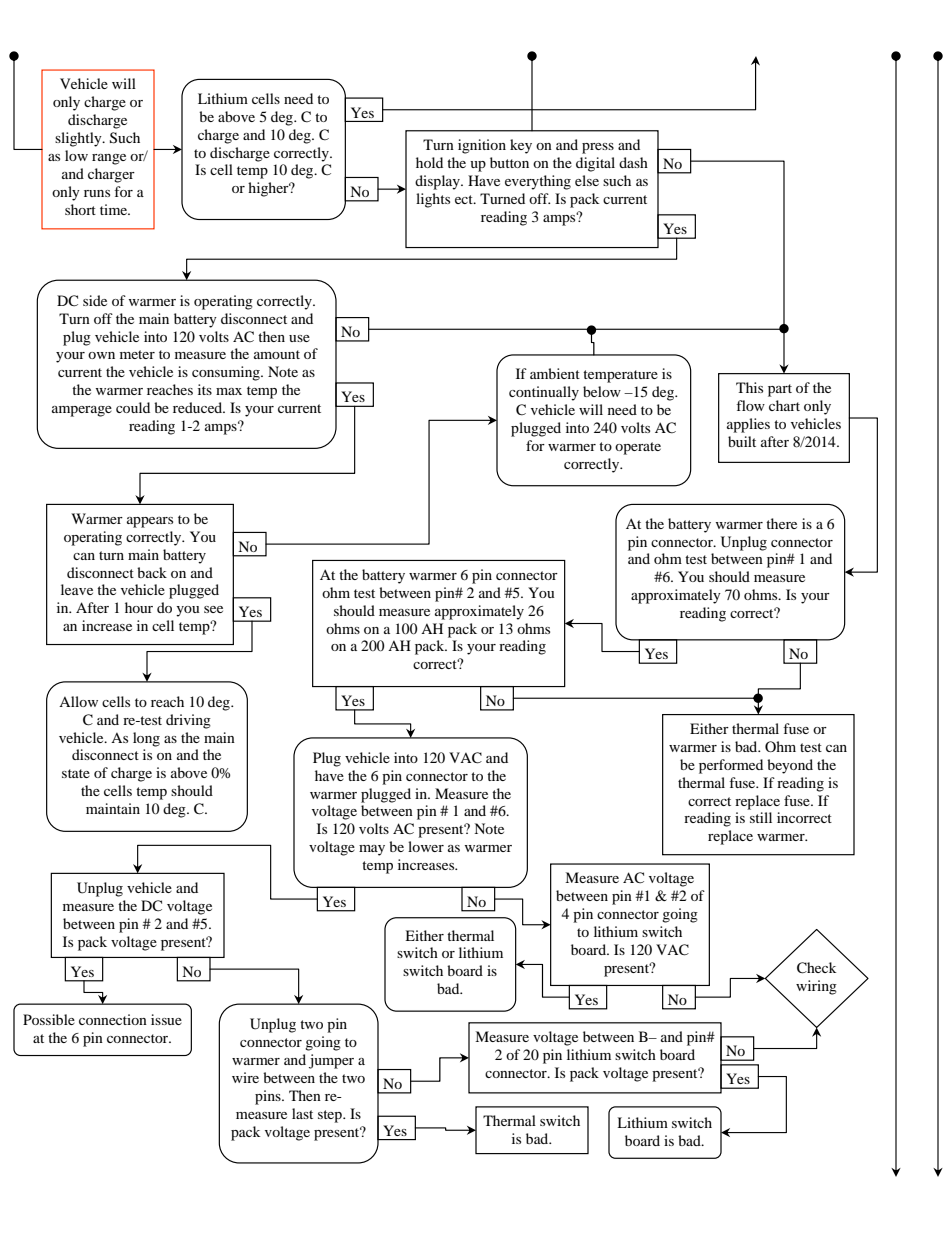 The width and height of the screenshot is (952, 1233). Describe the element at coordinates (429, 162) in the screenshot. I see `hold` at that location.
